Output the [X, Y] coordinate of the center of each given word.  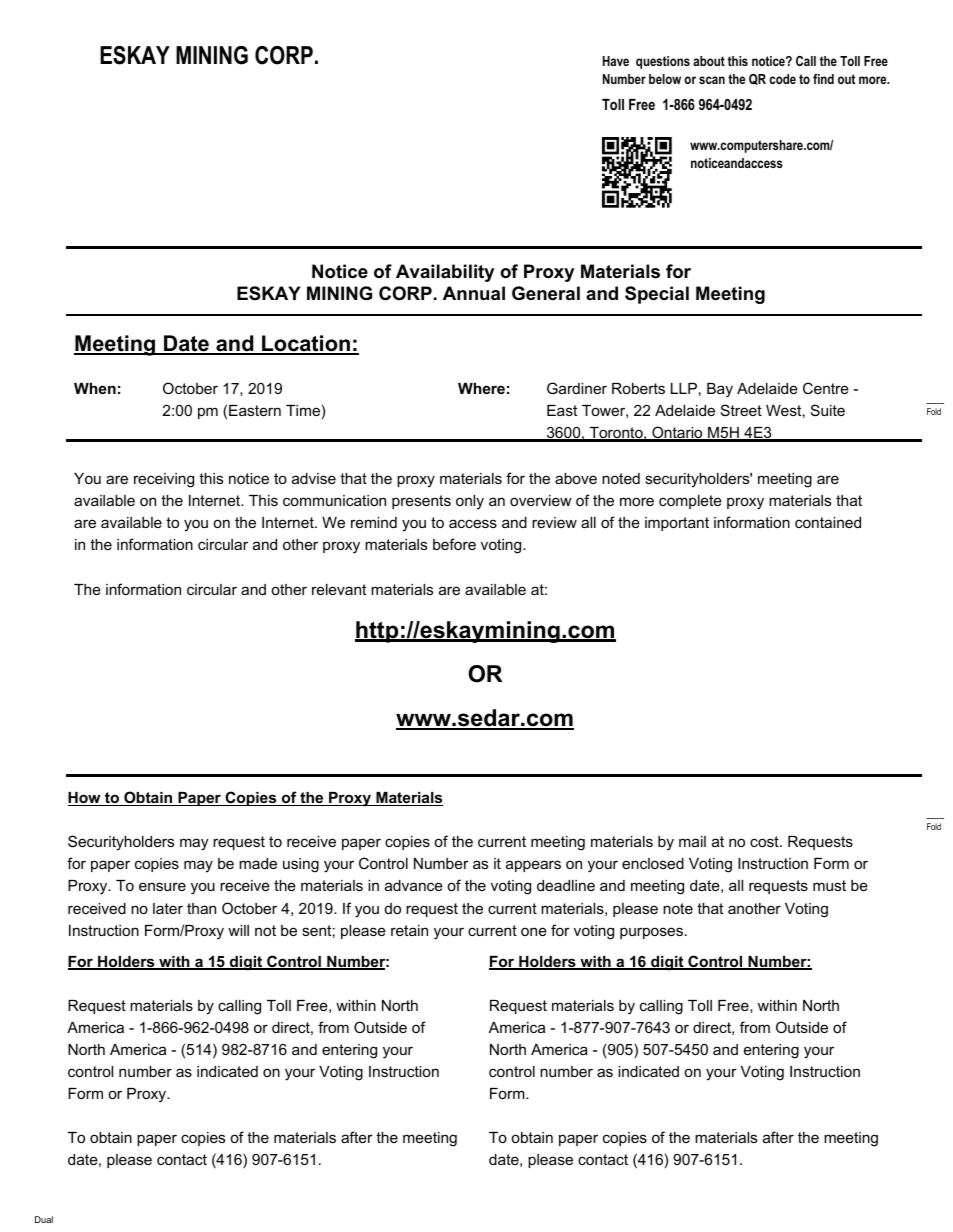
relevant [339, 589]
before [454, 544]
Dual [44, 1219]
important [677, 524]
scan [712, 80]
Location [306, 345]
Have [616, 61]
